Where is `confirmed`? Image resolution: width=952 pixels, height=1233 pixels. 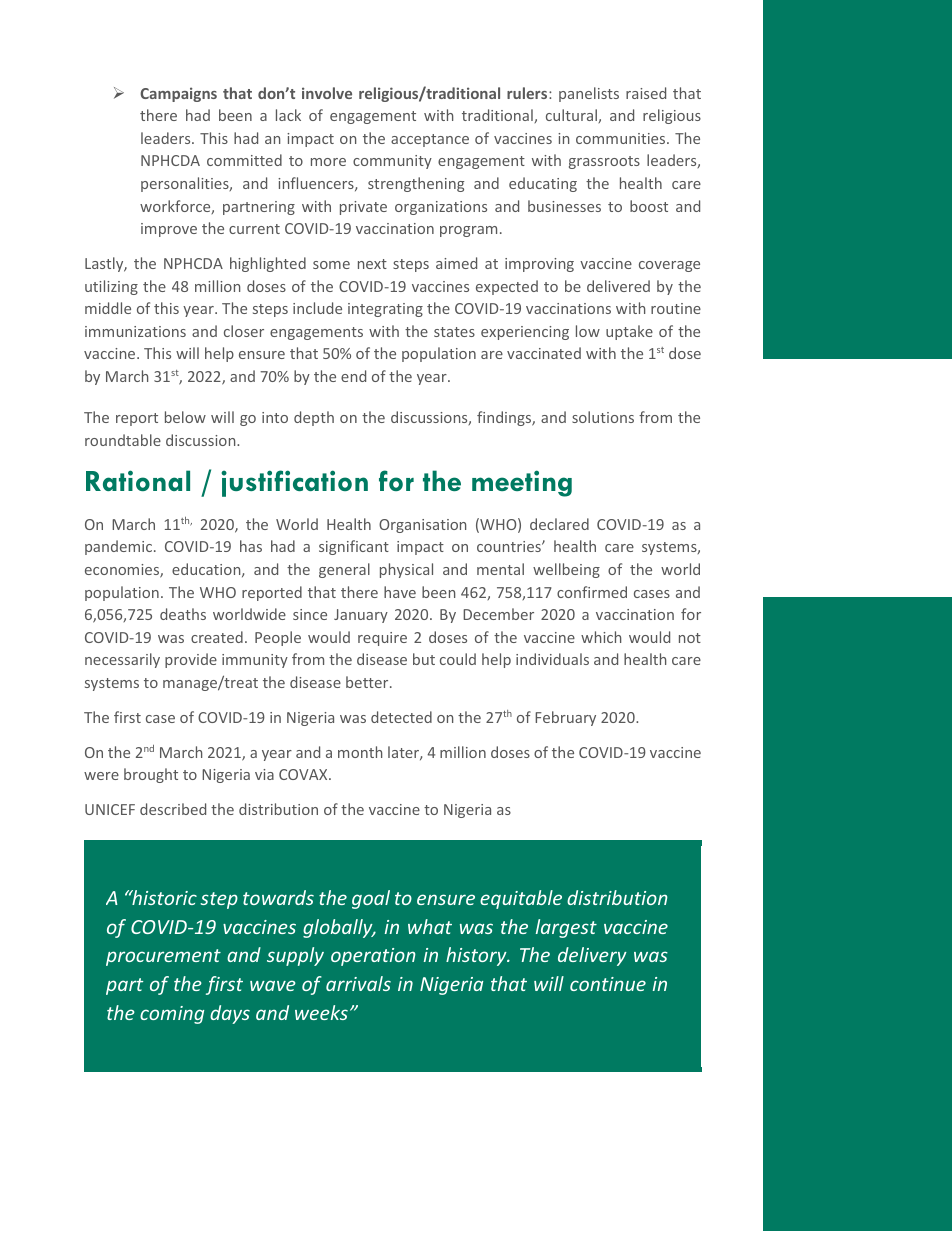 confirmed is located at coordinates (592, 592).
